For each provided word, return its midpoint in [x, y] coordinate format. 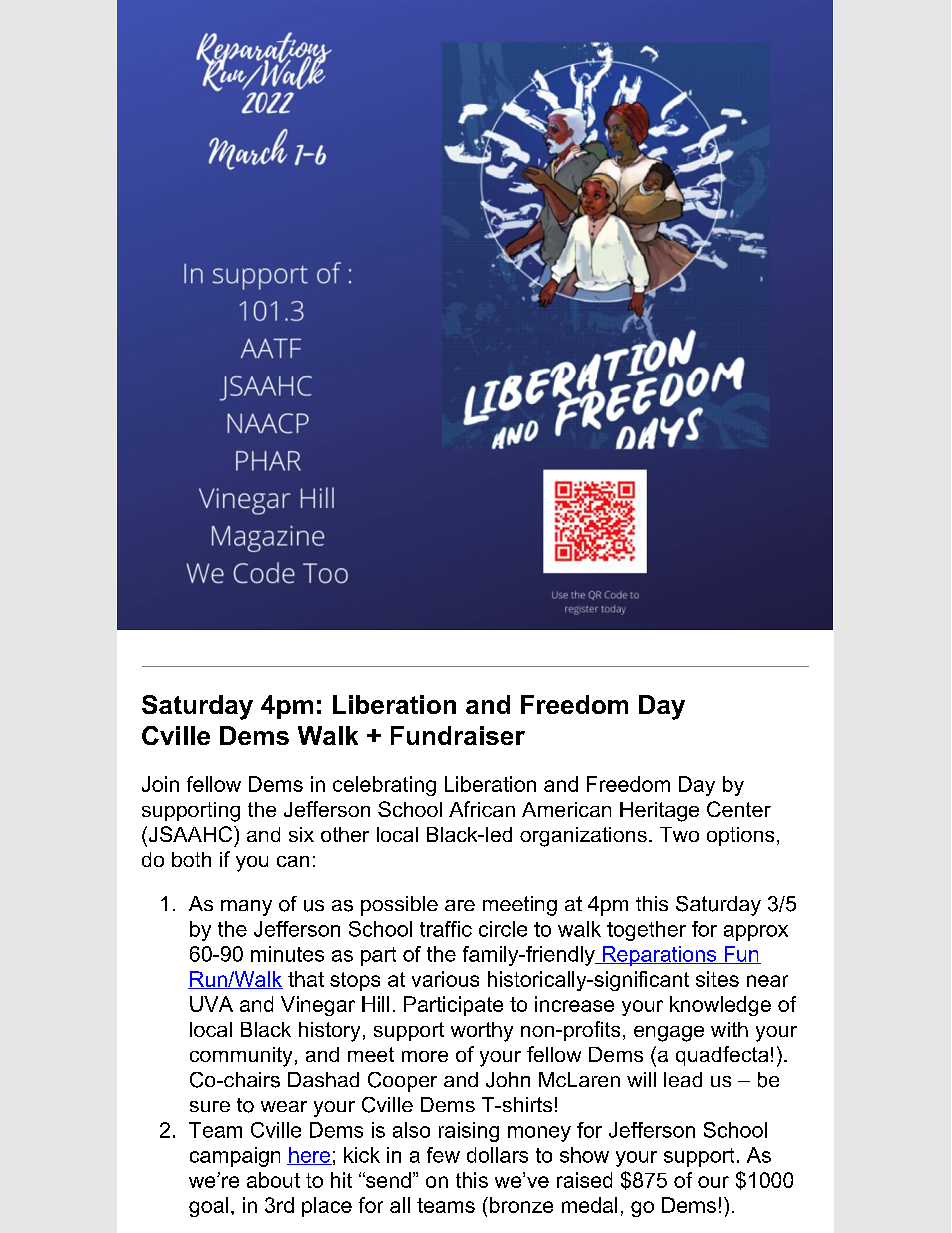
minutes [287, 954]
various [445, 979]
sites [717, 979]
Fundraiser [458, 735]
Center [739, 809]
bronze [521, 1205]
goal [208, 1207]
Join [160, 784]
